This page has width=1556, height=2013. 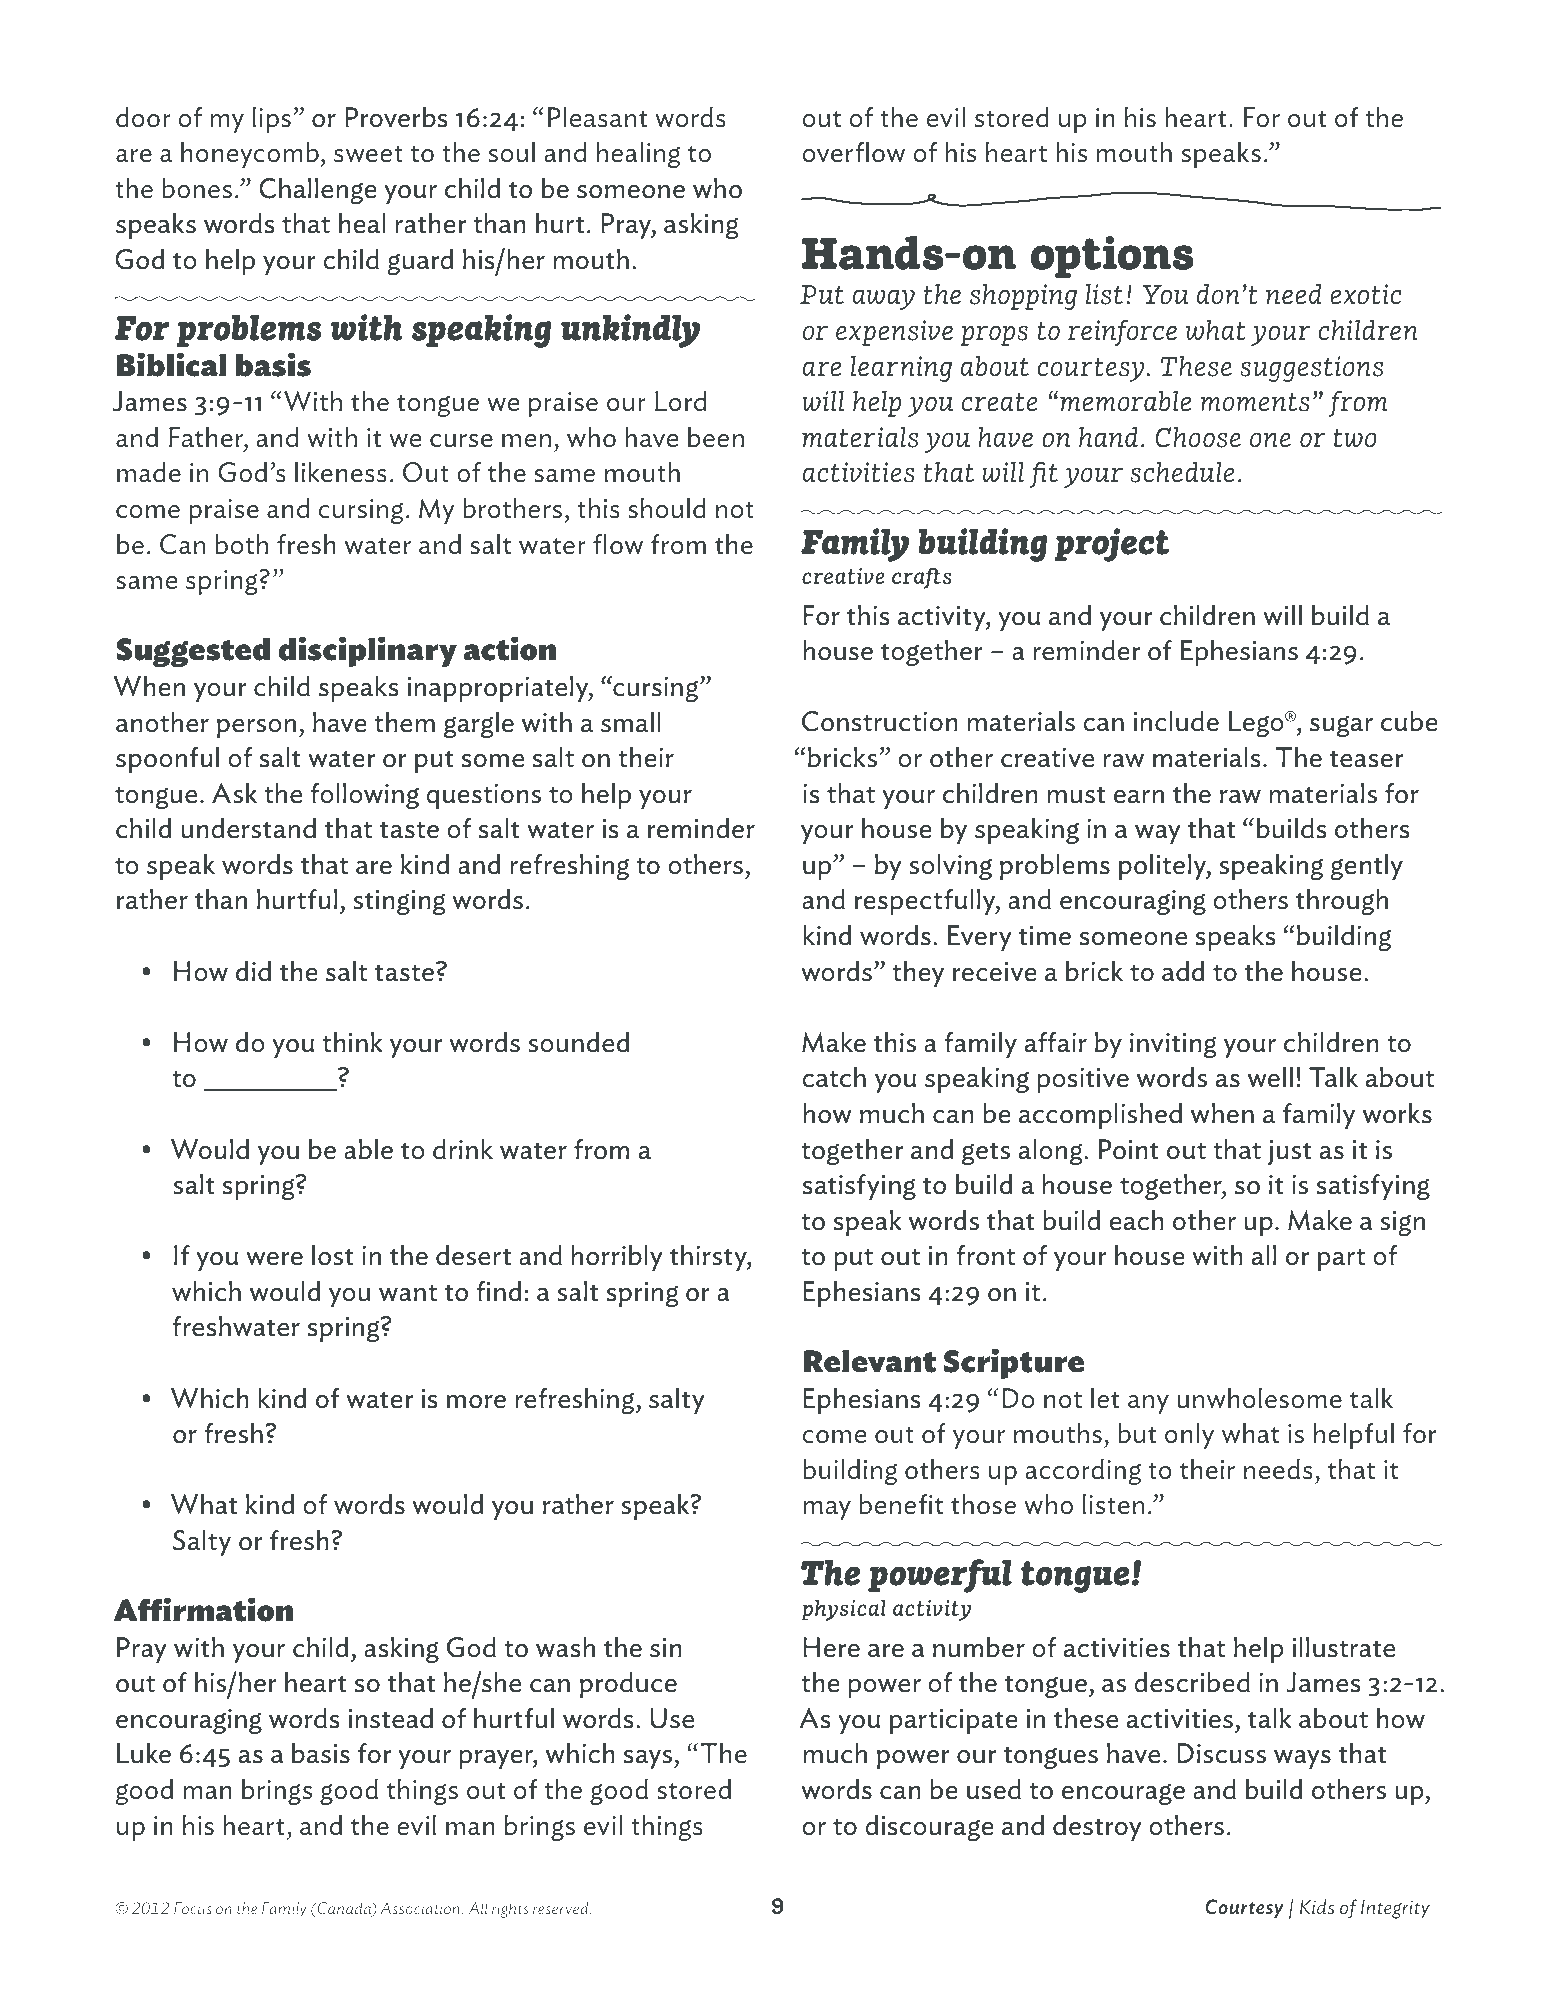 I want to click on Focus, so click(x=193, y=1908).
